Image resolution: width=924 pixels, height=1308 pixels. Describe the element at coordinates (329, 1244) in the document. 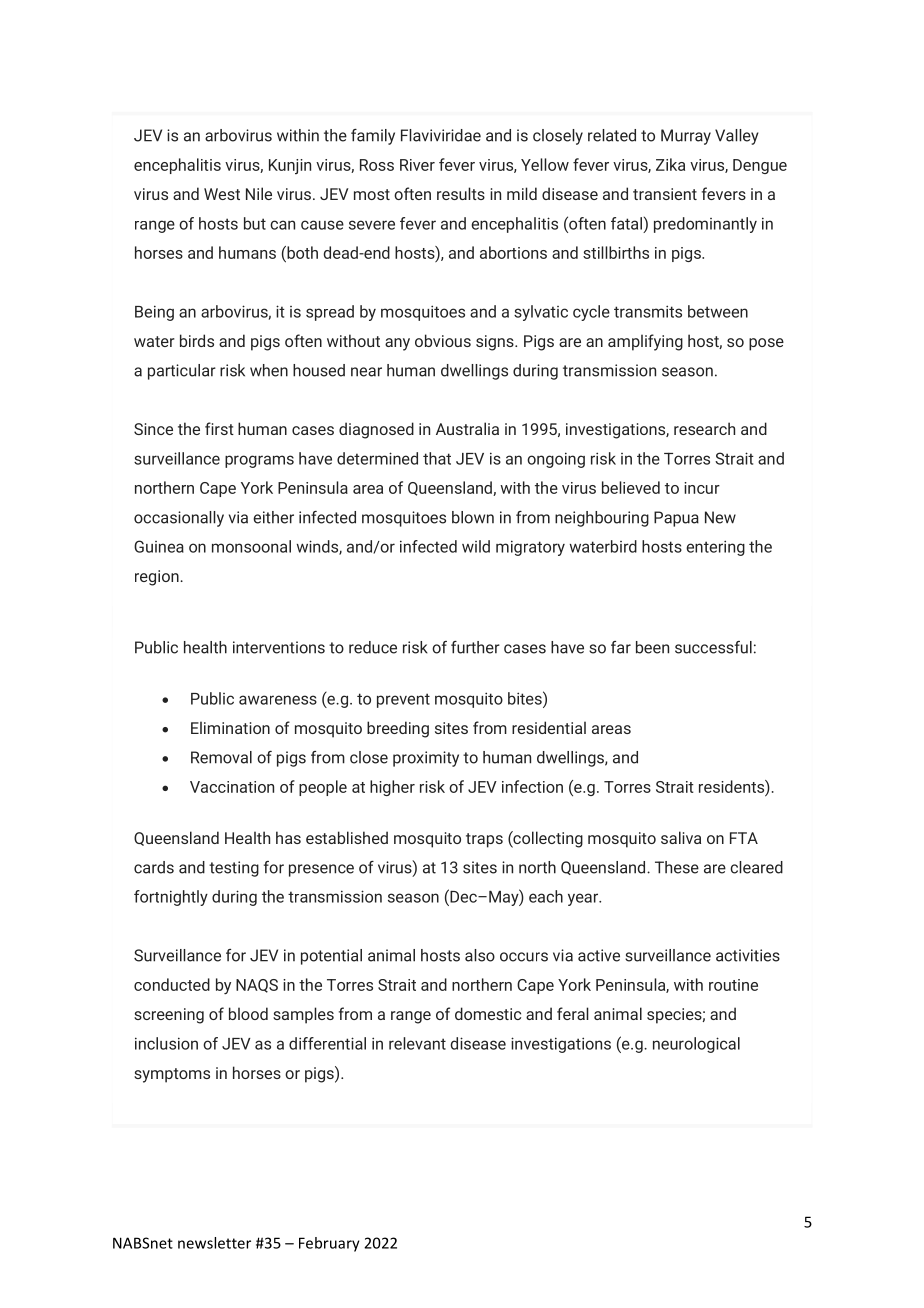

I see `February` at that location.
